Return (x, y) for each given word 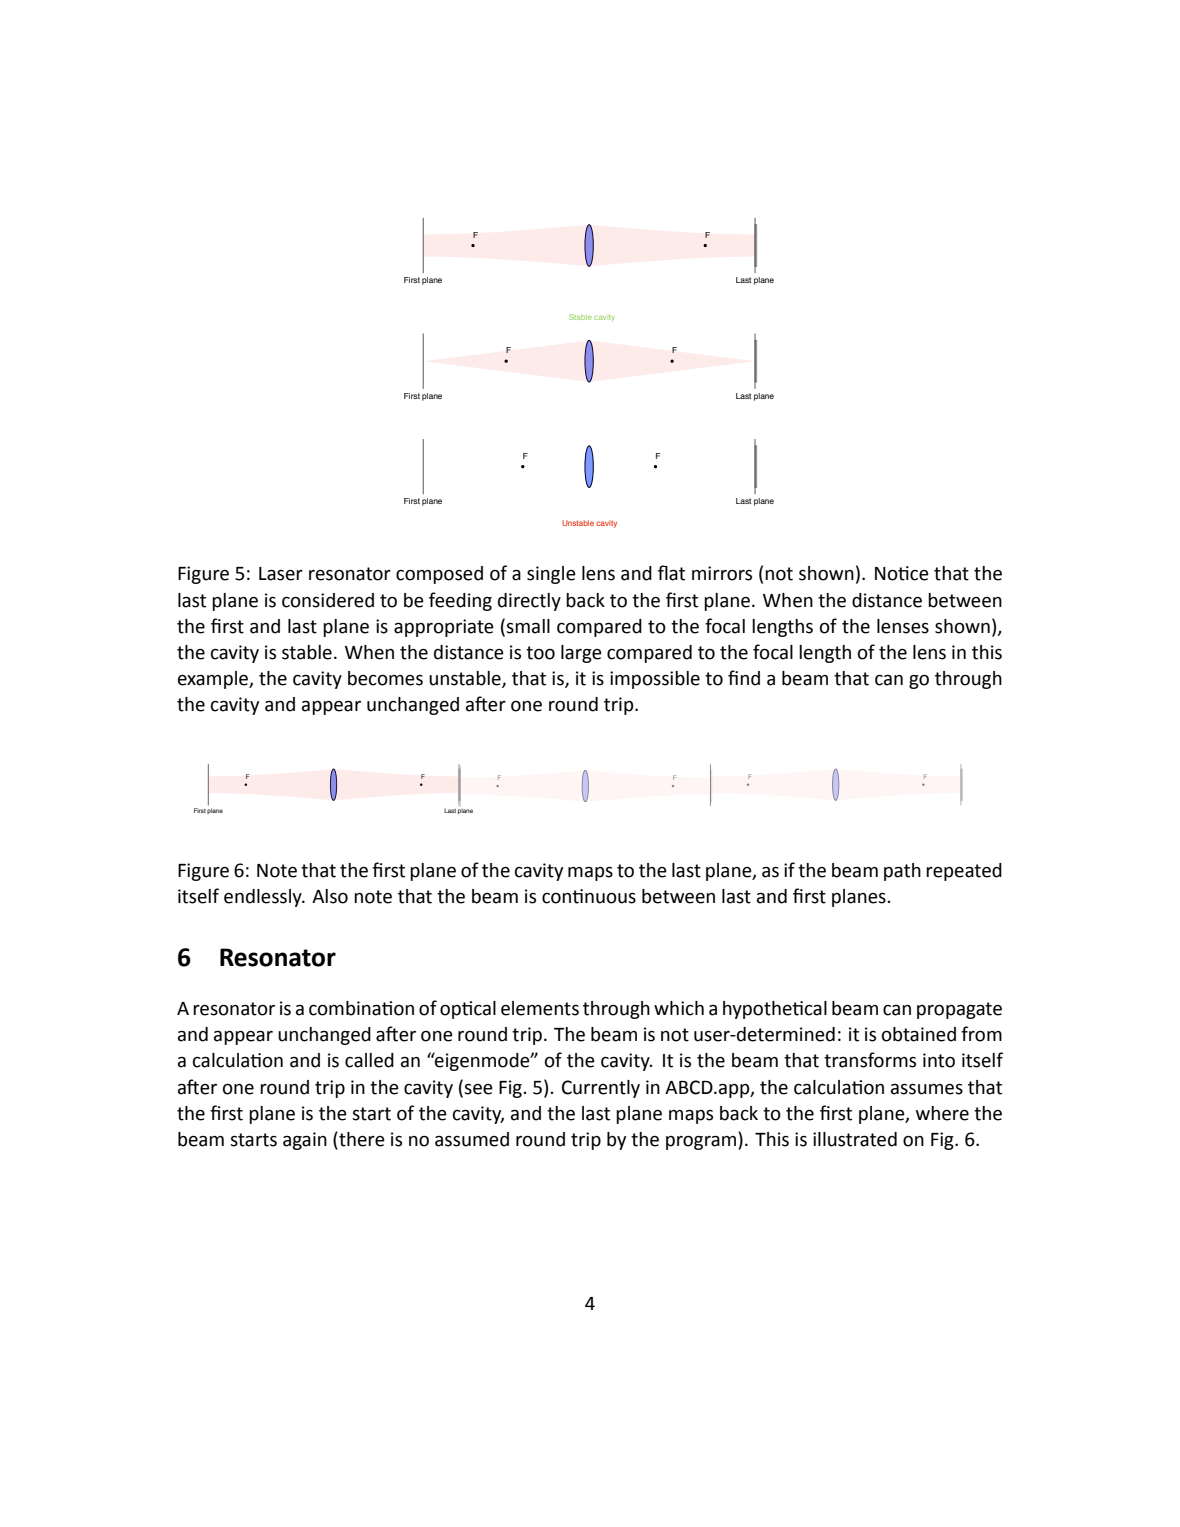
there (361, 1139)
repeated (964, 872)
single (551, 575)
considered (328, 600)
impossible (655, 680)
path (902, 872)
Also (330, 896)
